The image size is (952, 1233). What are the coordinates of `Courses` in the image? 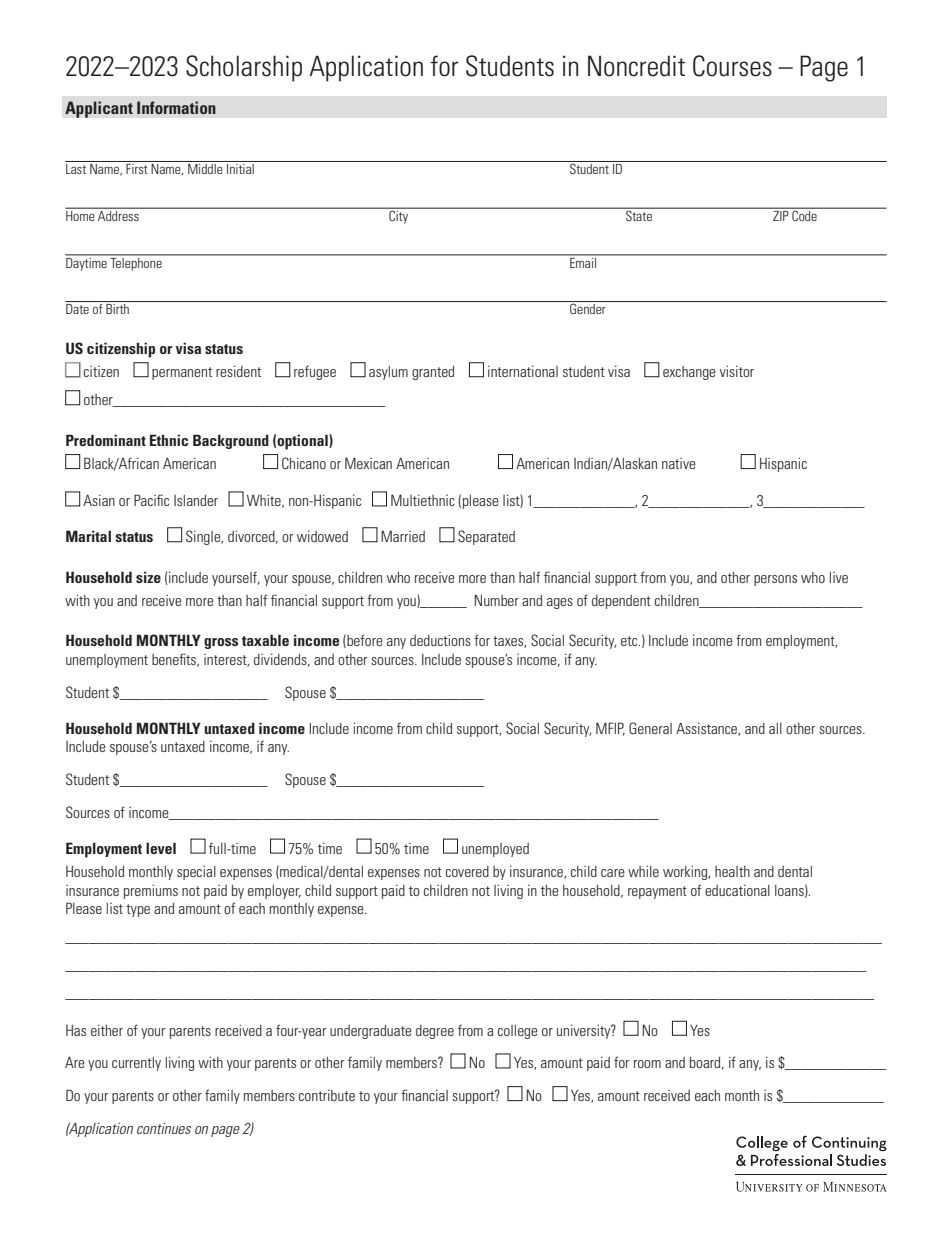 It's located at (732, 66).
